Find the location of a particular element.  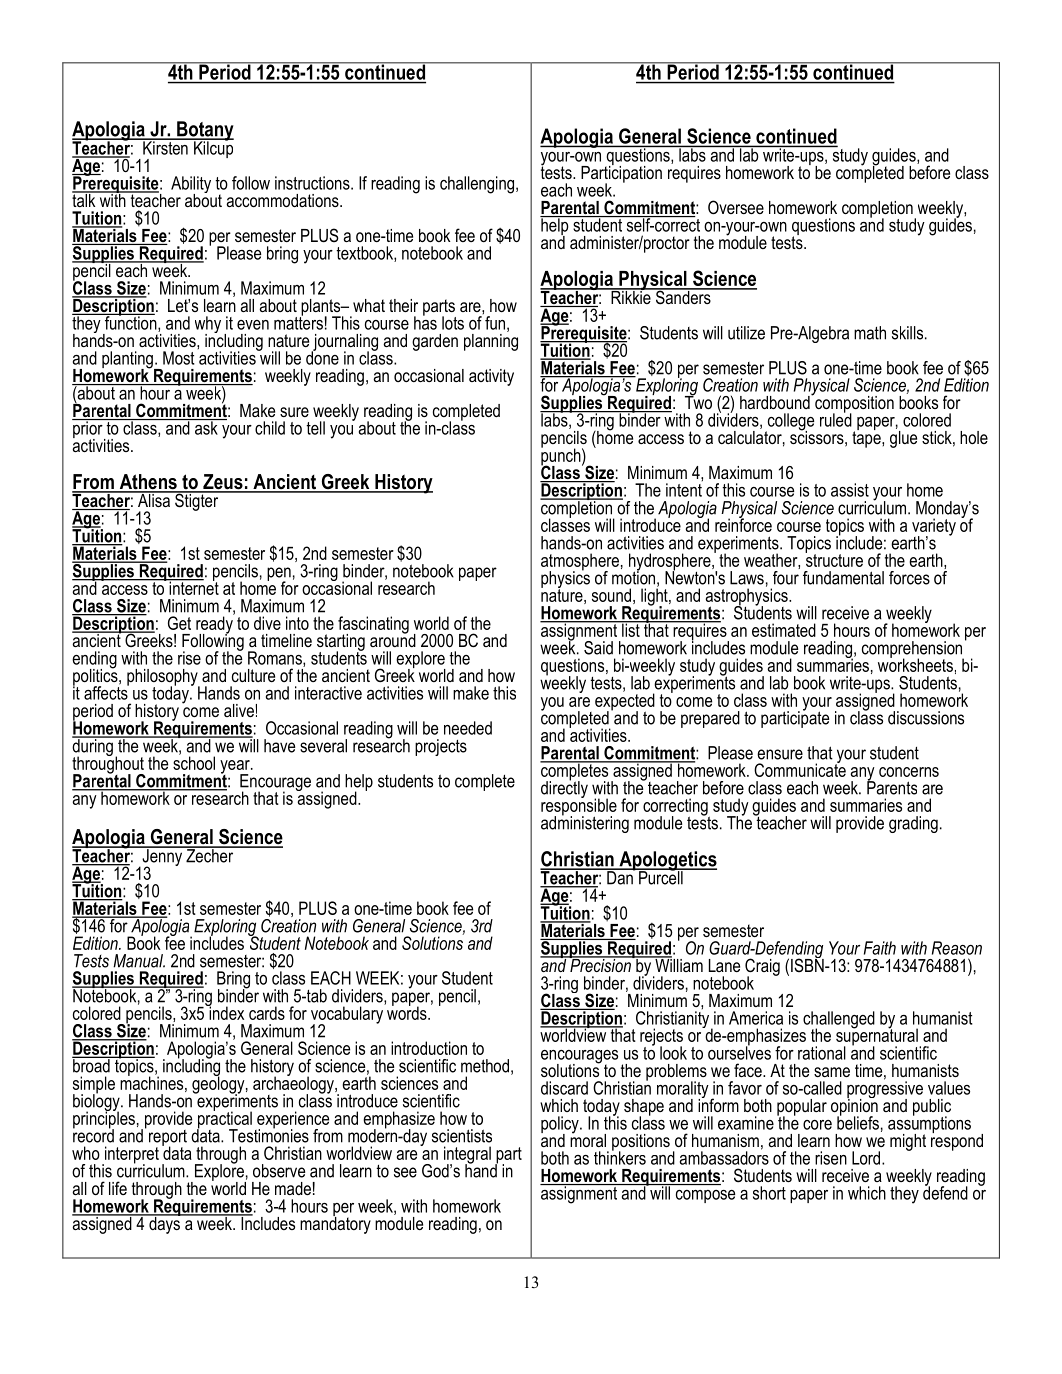

integral is located at coordinates (467, 1156).
